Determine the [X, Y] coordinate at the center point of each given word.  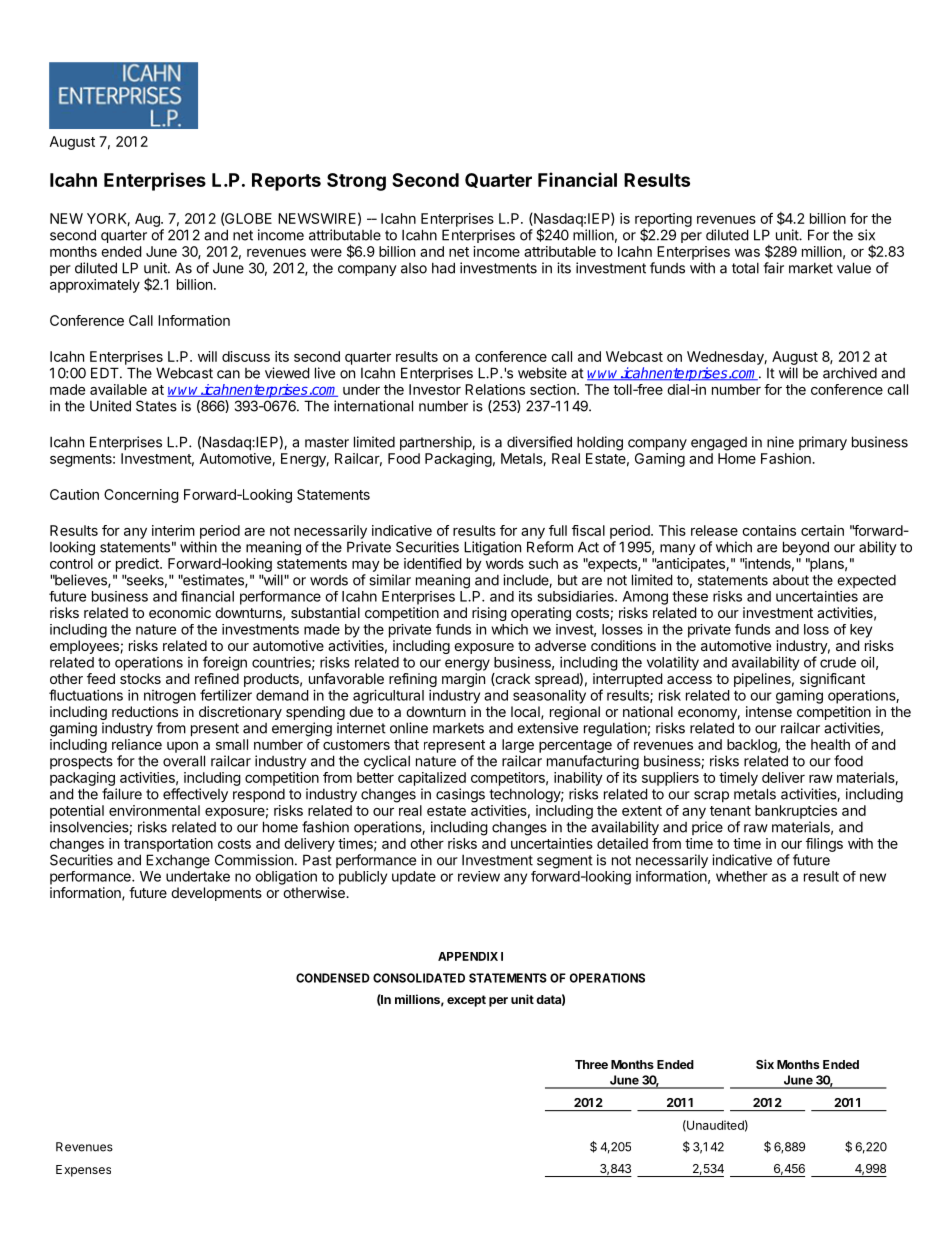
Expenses [83, 1171]
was [747, 253]
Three [591, 1064]
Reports [286, 182]
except [466, 1001]
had [443, 268]
